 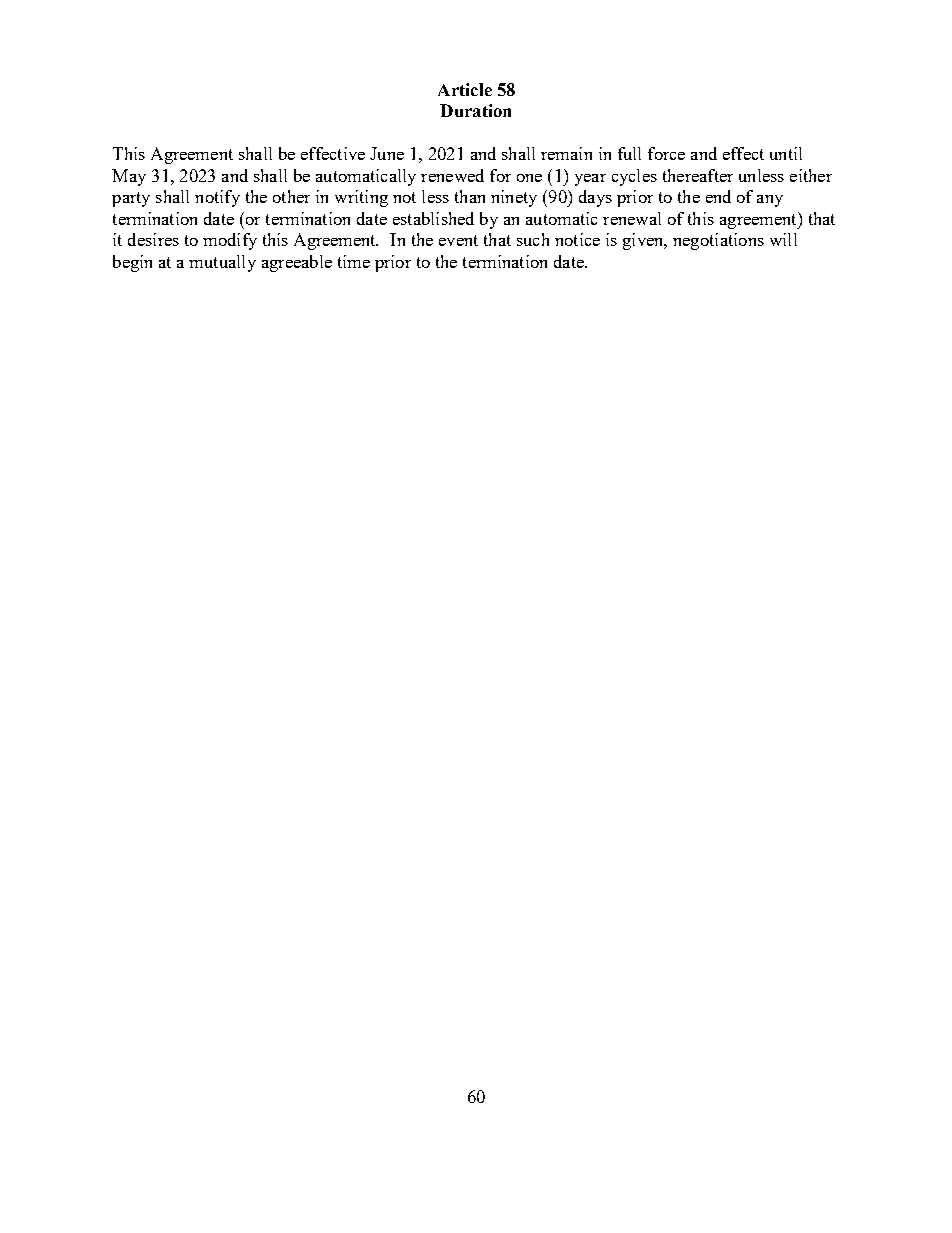 What do you see at coordinates (475, 110) in the page?
I see `Duration` at bounding box center [475, 110].
